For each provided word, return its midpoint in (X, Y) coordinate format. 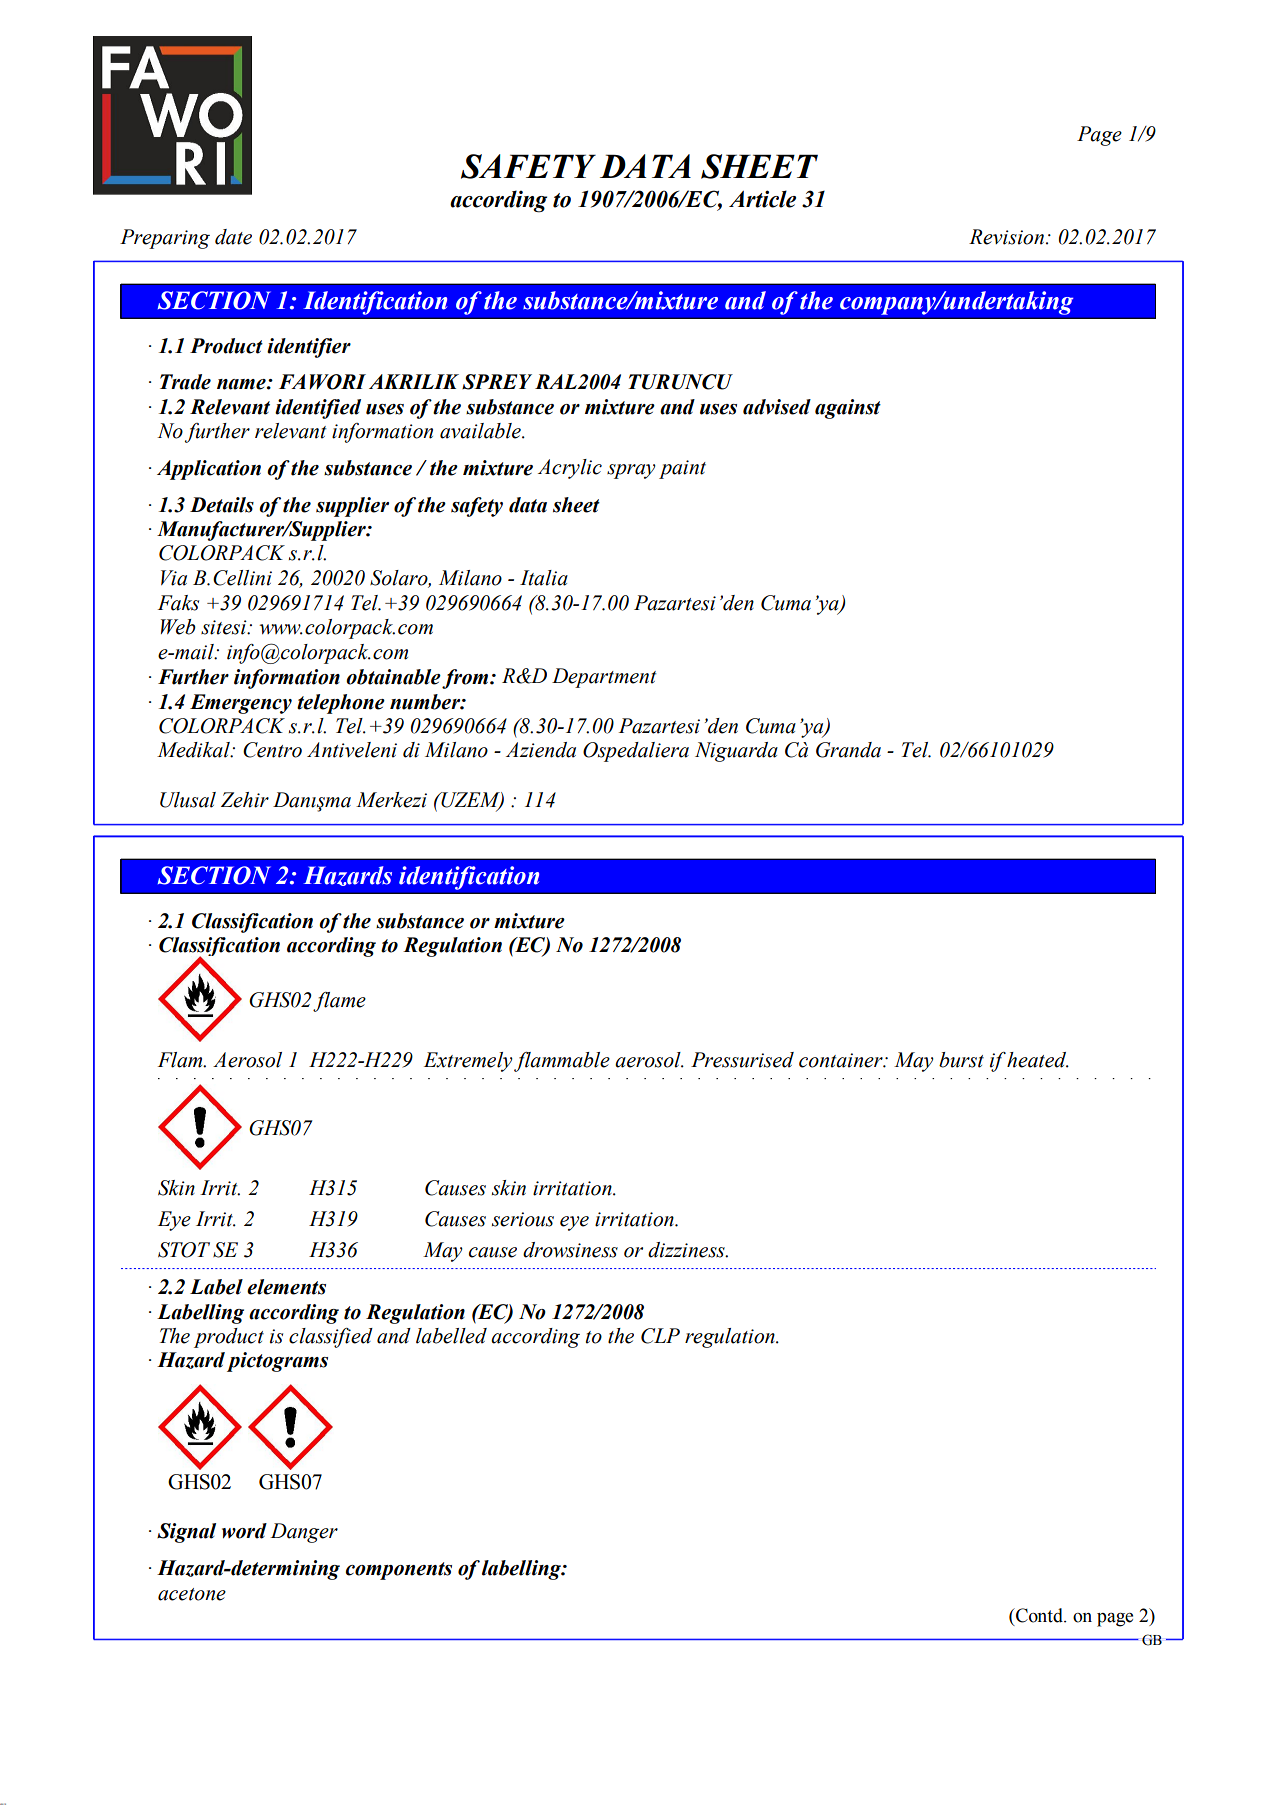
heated (1038, 1060)
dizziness (687, 1250)
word (244, 1531)
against (848, 409)
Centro (272, 750)
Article (762, 199)
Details (222, 505)
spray (631, 471)
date (233, 237)
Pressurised (742, 1060)
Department (604, 678)
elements (286, 1287)
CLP (660, 1336)
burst (961, 1060)
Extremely (468, 1062)
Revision (1006, 237)
